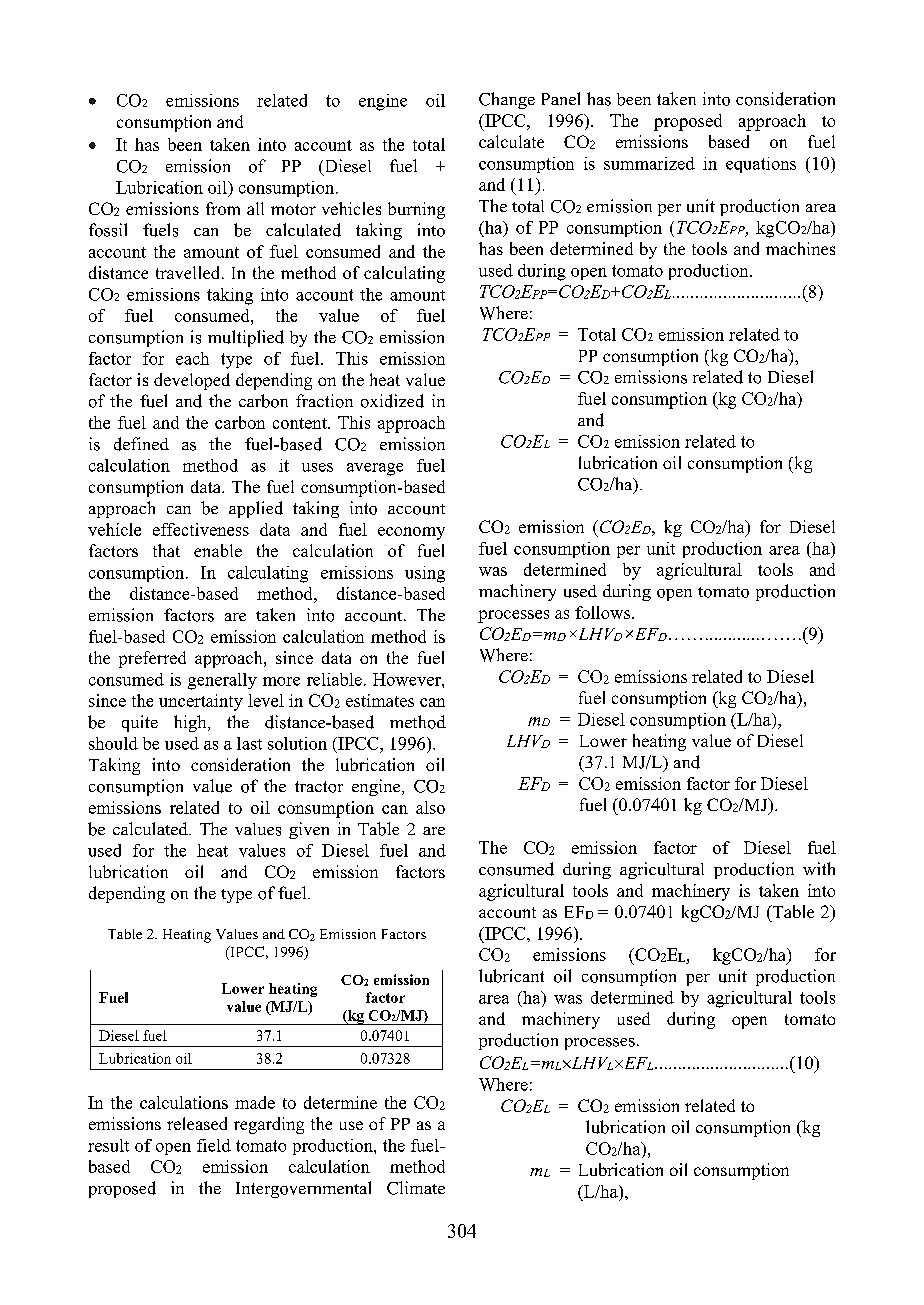  I want to click on given, so click(309, 830).
